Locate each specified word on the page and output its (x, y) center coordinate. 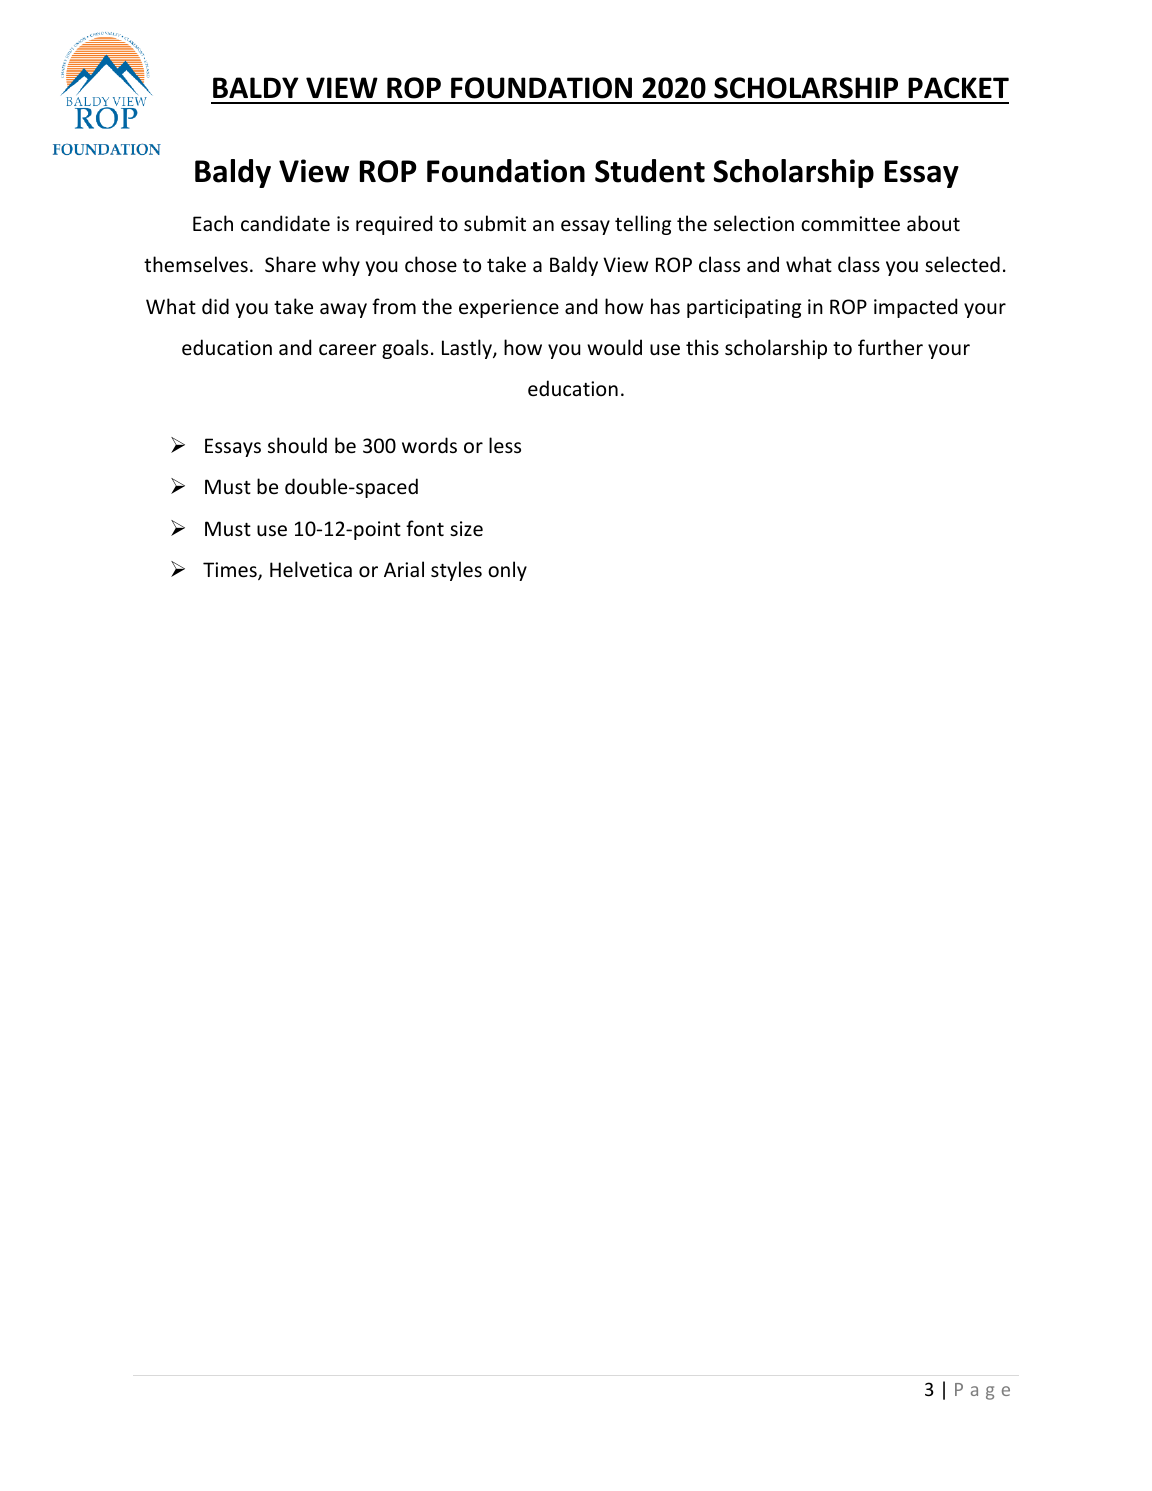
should (297, 445)
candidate (285, 223)
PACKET (958, 88)
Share (290, 264)
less (505, 445)
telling (643, 225)
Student (650, 171)
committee (850, 224)
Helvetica (311, 569)
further (890, 347)
